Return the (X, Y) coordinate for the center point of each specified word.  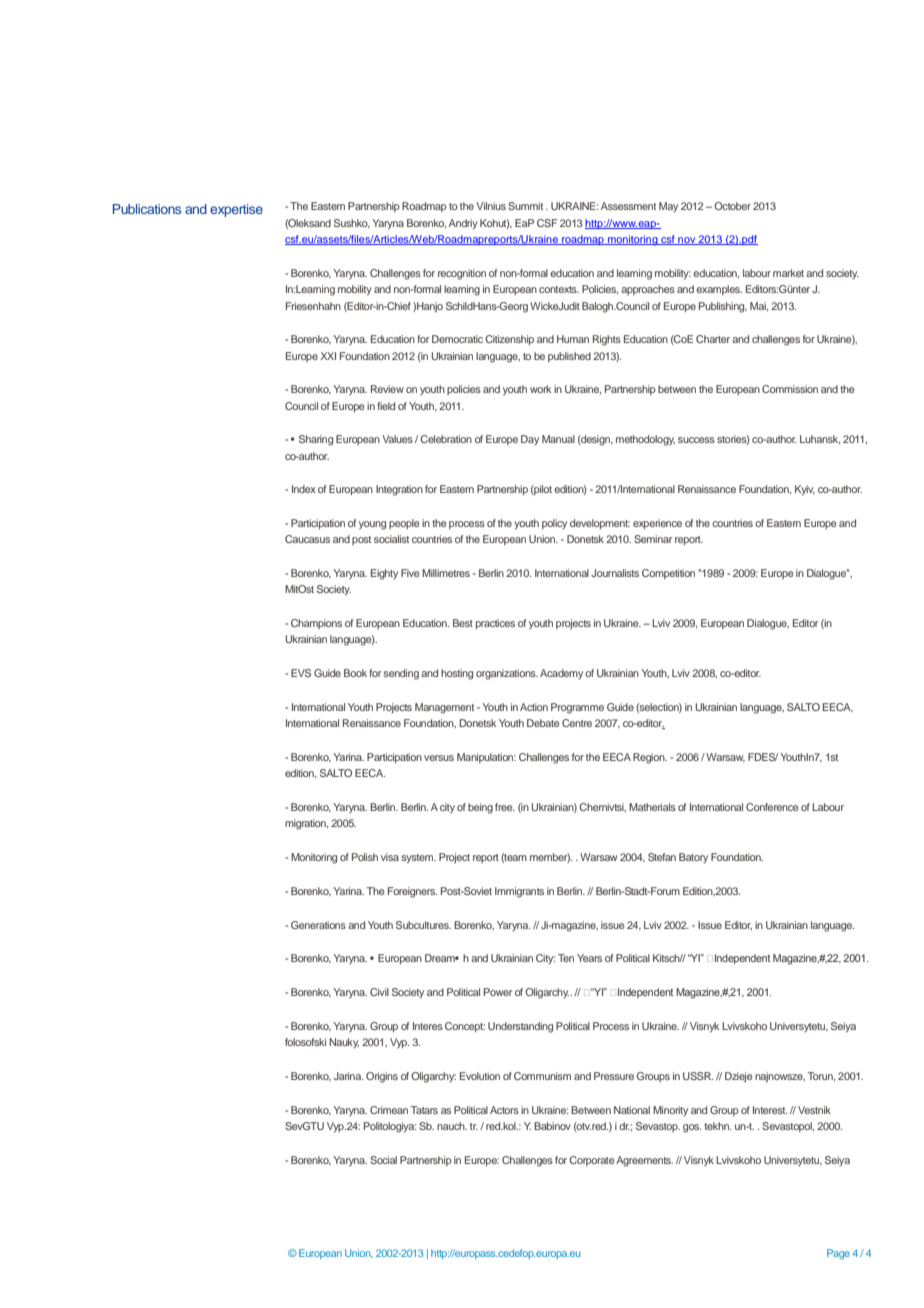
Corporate (592, 1161)
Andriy (463, 224)
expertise (236, 210)
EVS (301, 673)
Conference (772, 807)
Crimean (389, 1110)
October (732, 206)
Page (838, 1254)
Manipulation (486, 758)
